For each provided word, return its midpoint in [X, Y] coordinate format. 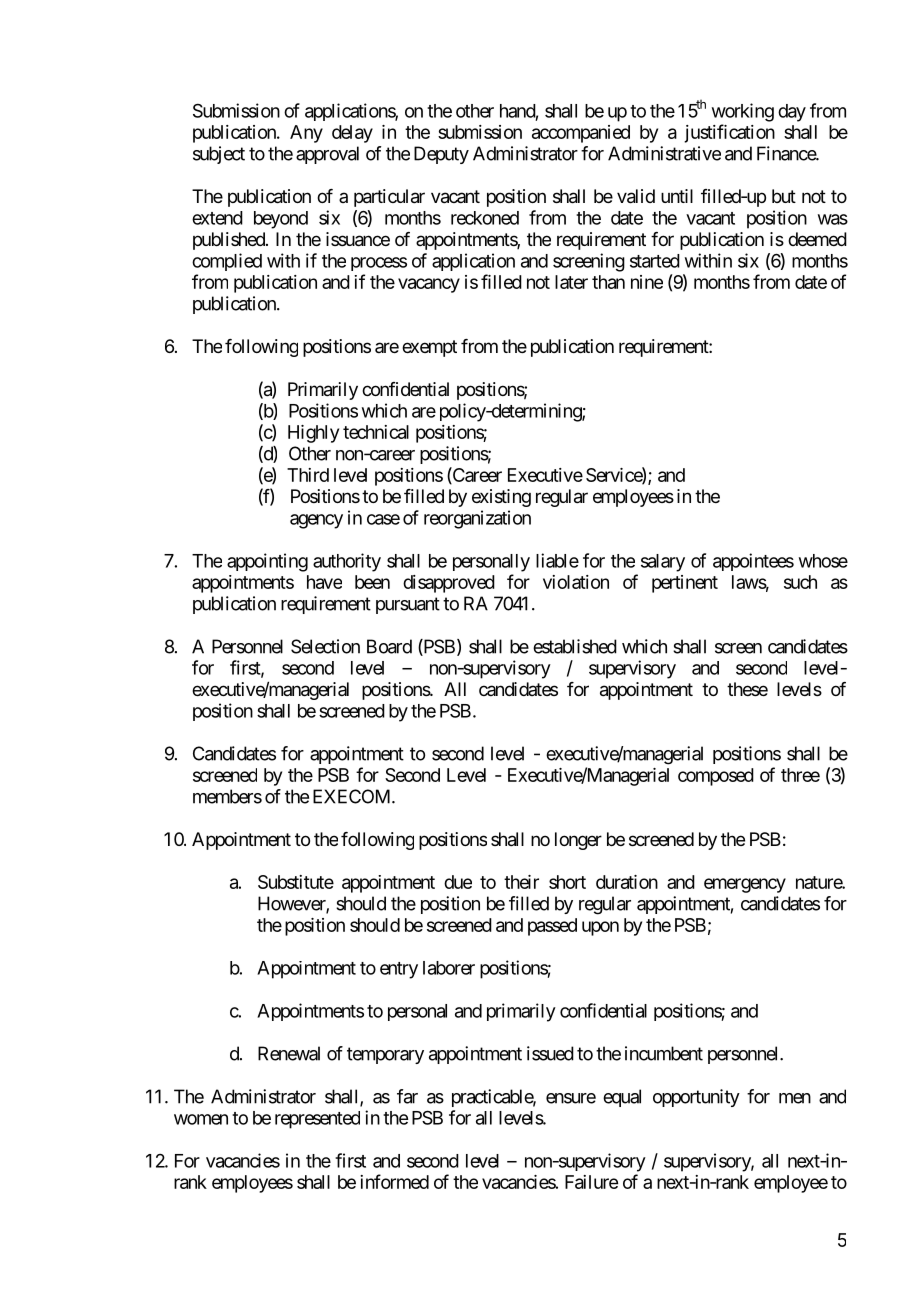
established [575, 646]
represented [317, 1120]
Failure [591, 1182]
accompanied [581, 134]
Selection [325, 646]
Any [306, 134]
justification [729, 133]
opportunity [696, 1098]
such [800, 582]
